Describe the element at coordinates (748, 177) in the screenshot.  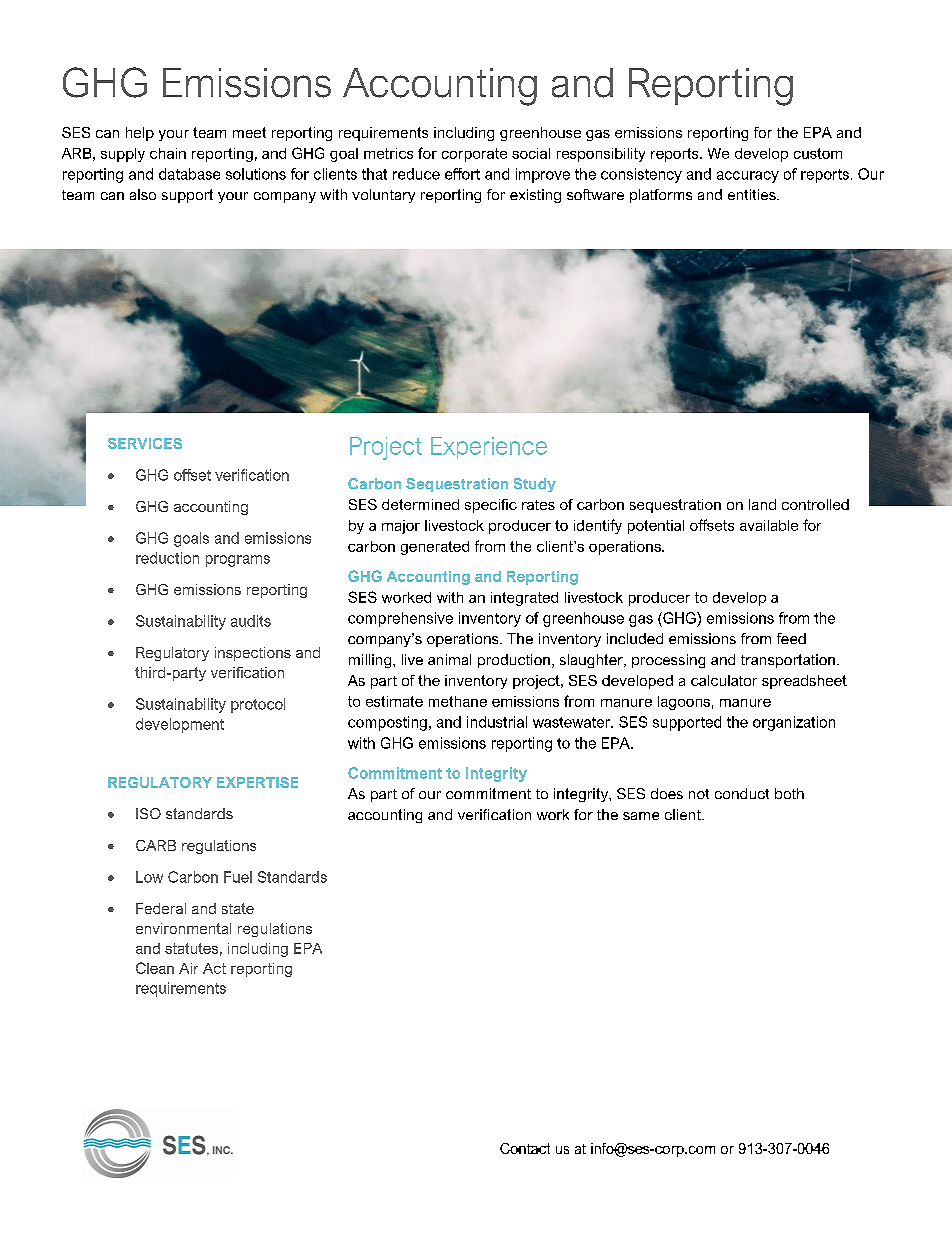
I see `accuracy` at that location.
